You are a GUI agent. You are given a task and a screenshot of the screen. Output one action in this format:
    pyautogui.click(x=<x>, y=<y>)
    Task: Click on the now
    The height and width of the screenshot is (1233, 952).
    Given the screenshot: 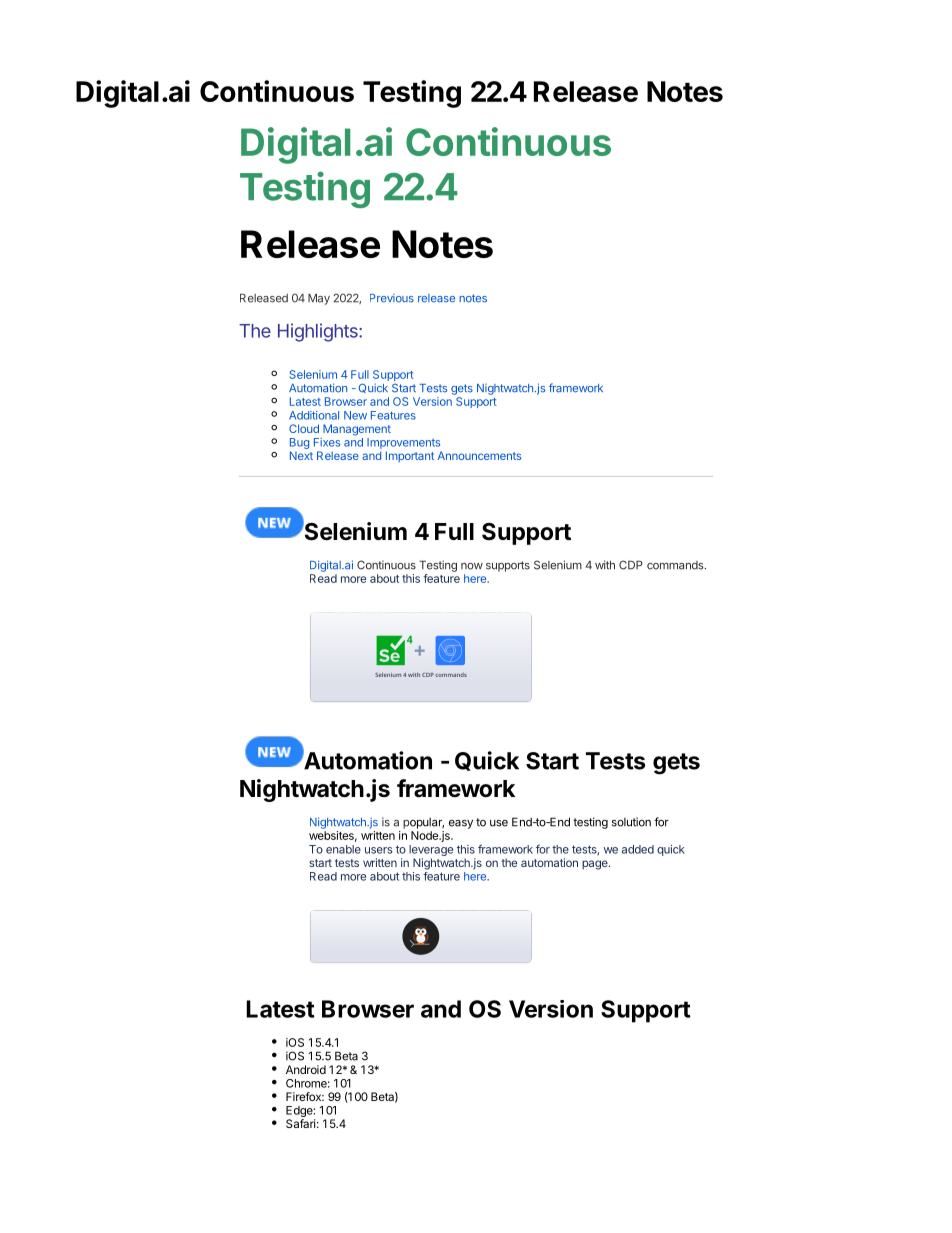 What is the action you would take?
    pyautogui.click(x=472, y=566)
